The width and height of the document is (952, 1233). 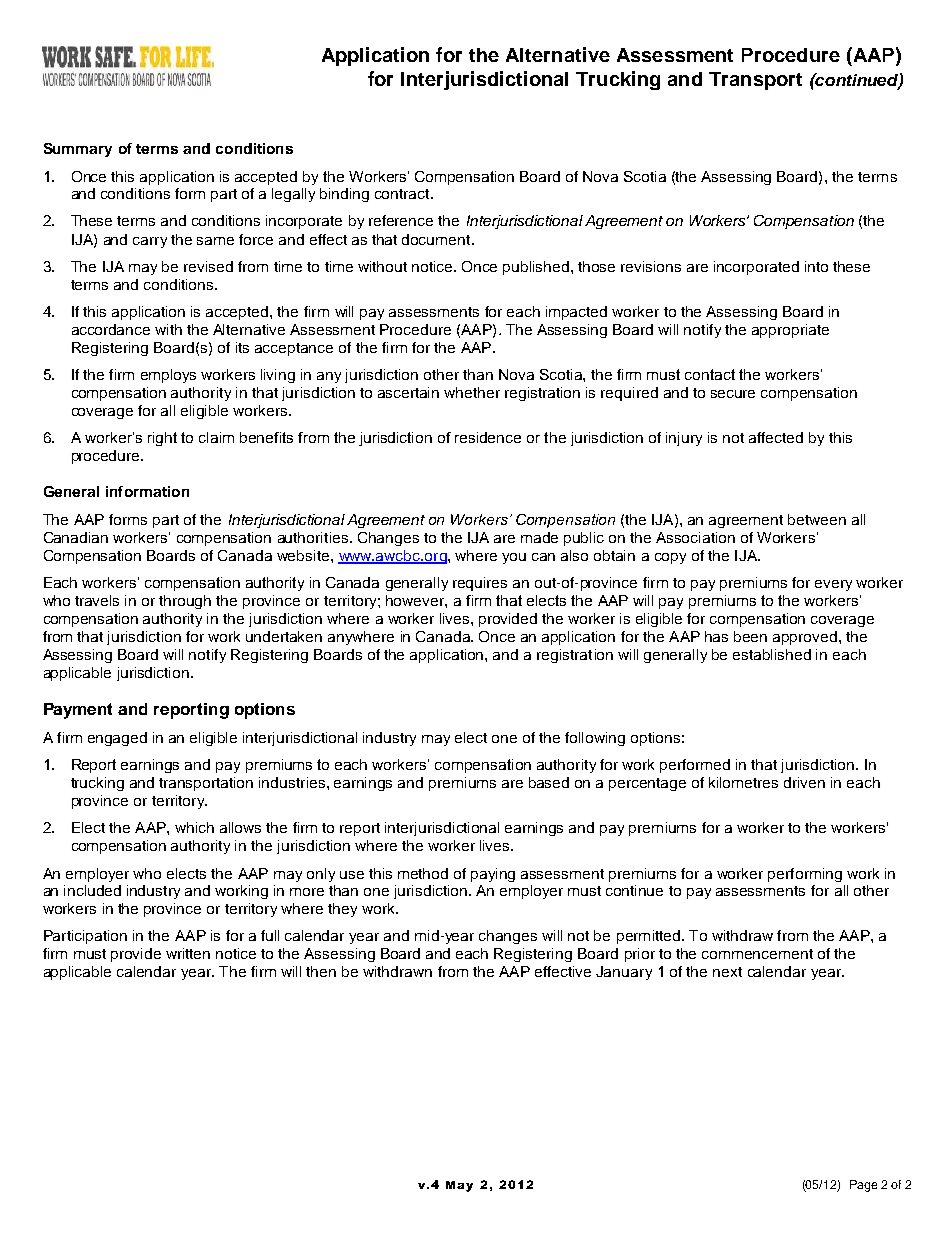 What do you see at coordinates (863, 1186) in the document?
I see `Page` at bounding box center [863, 1186].
